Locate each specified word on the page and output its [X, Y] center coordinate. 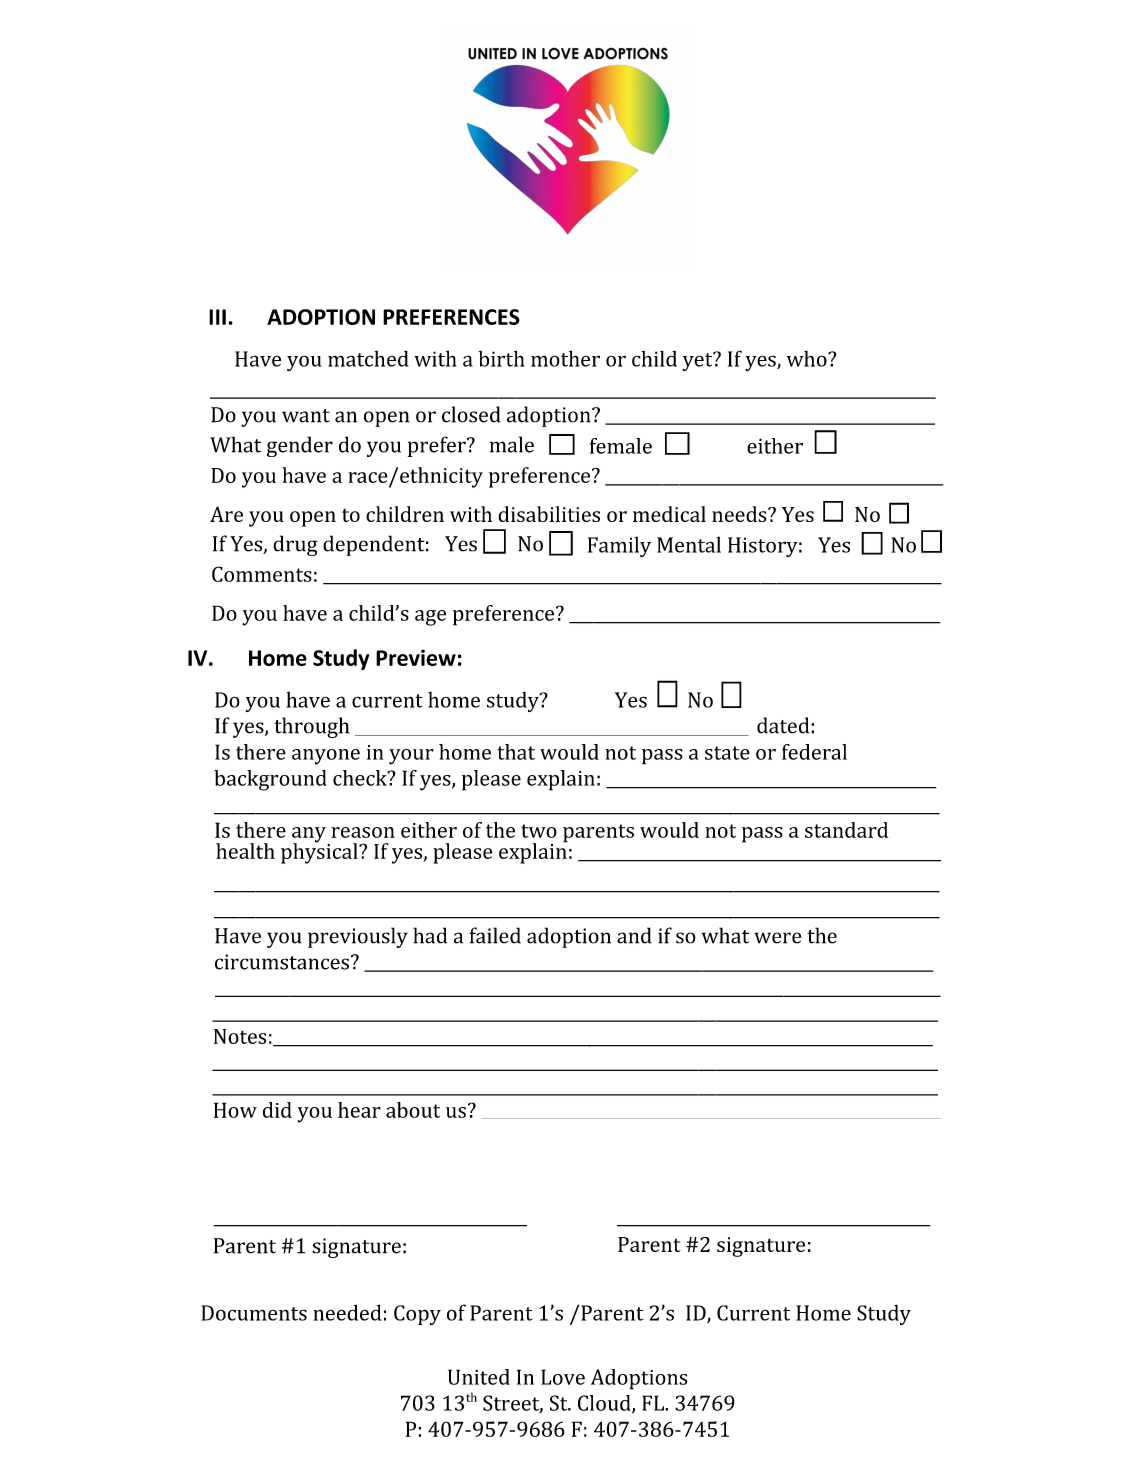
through [312, 727]
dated [784, 725]
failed [495, 935]
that [516, 752]
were [777, 938]
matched [368, 358]
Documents [254, 1313]
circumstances [282, 962]
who [808, 358]
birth [501, 358]
